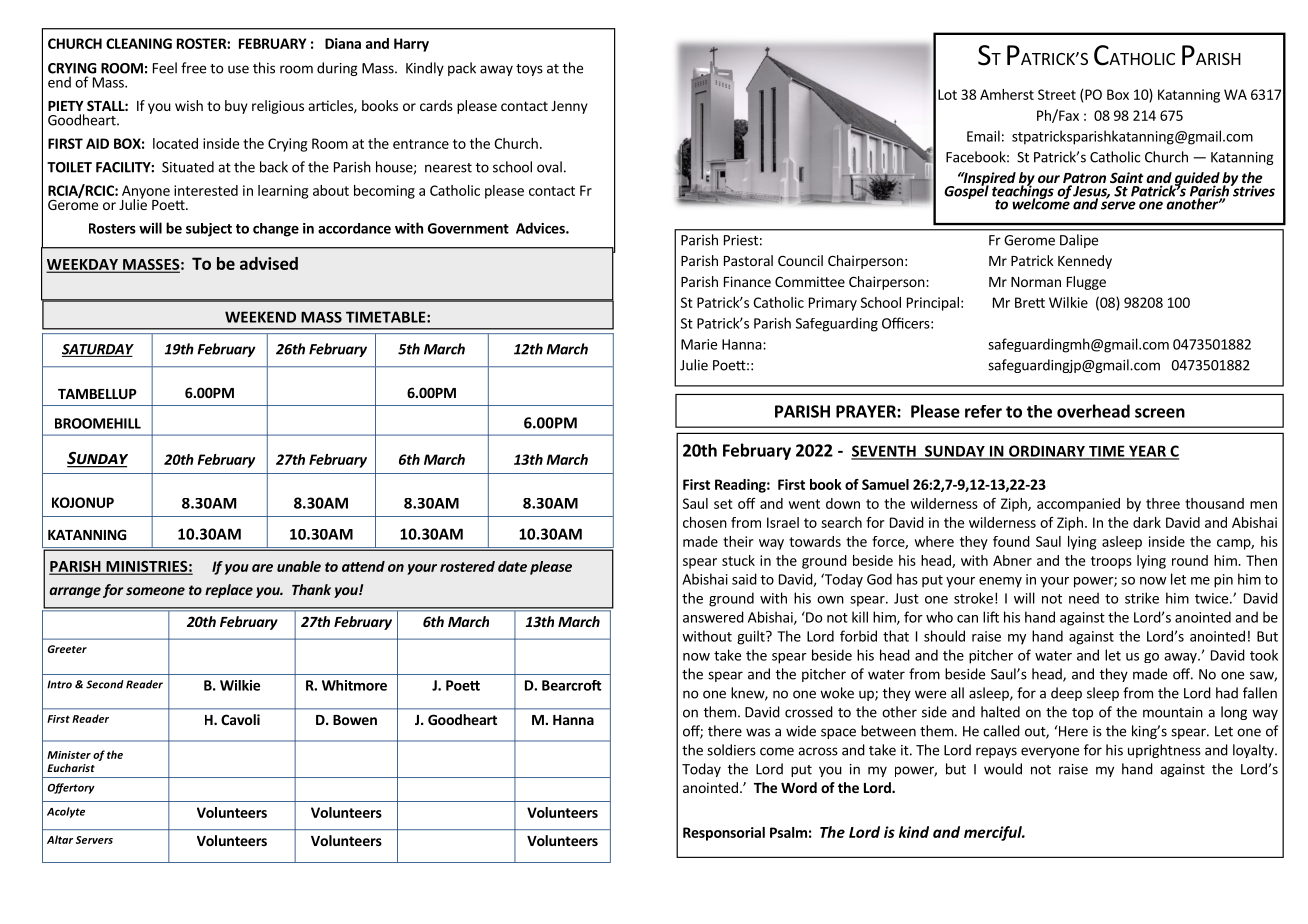 Image resolution: width=1308 pixels, height=924 pixels. Describe the element at coordinates (738, 560) in the page. I see `stuck` at that location.
